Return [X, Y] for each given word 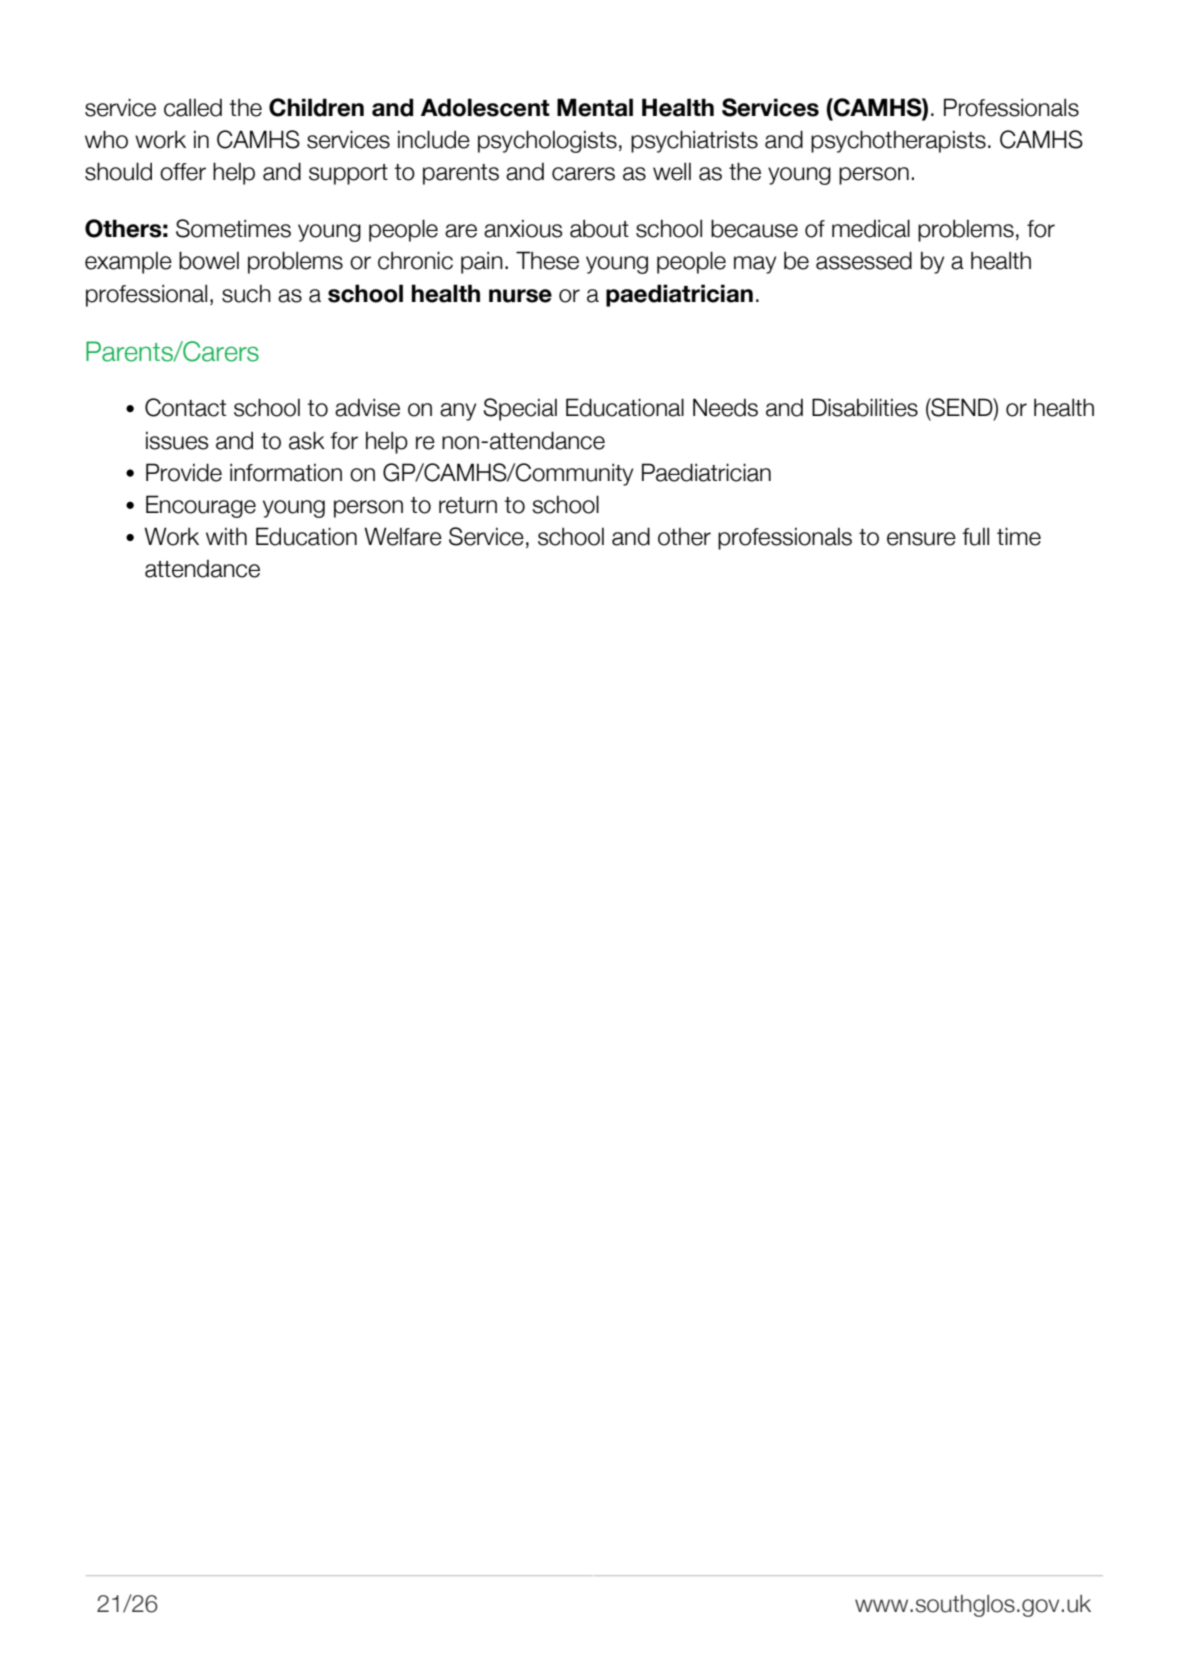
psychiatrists [694, 141]
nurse [520, 296]
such [246, 294]
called [193, 107]
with [226, 536]
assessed [864, 260]
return [468, 505]
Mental [595, 107]
